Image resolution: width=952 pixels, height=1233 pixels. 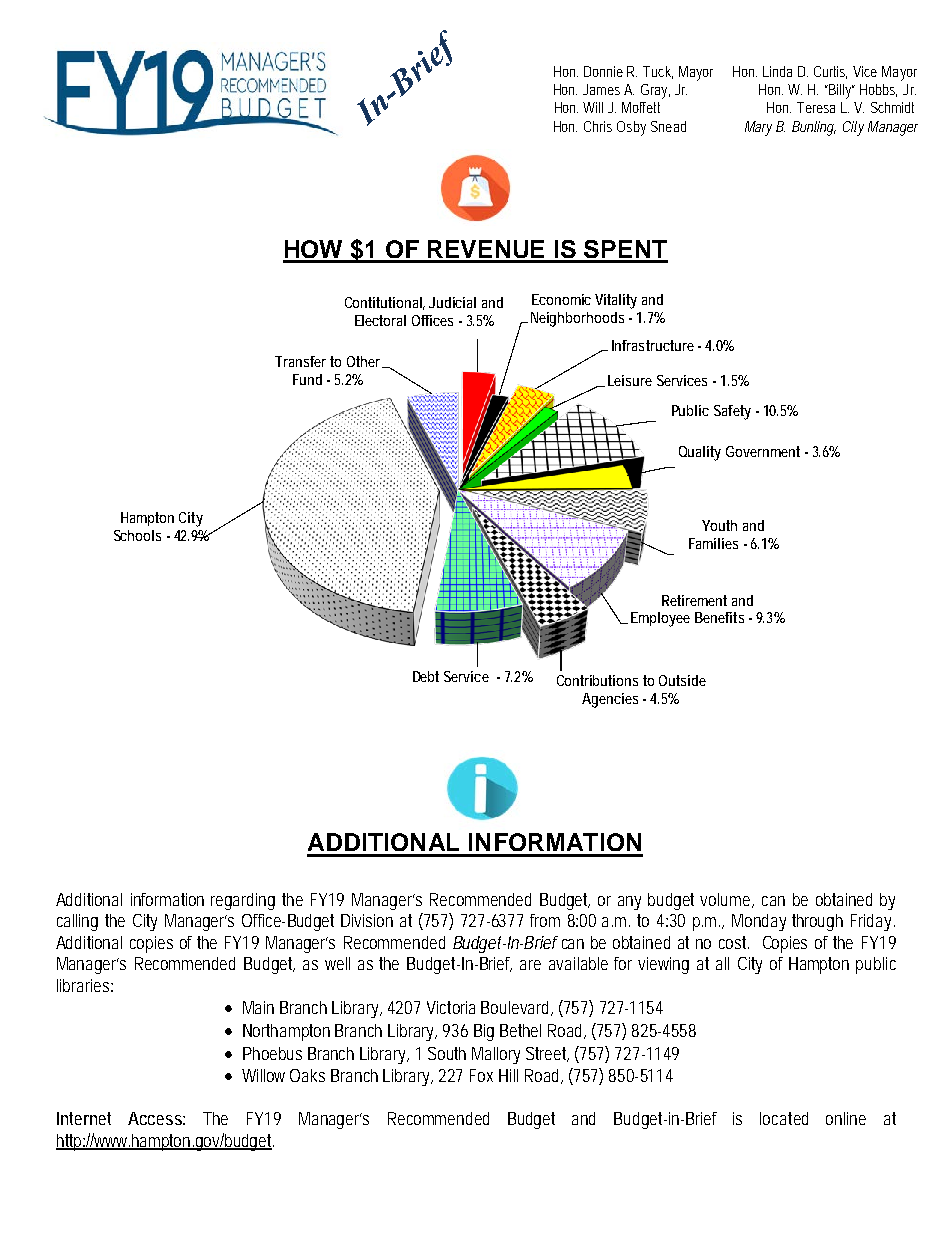 What do you see at coordinates (816, 107) in the screenshot?
I see `Teresa` at bounding box center [816, 107].
